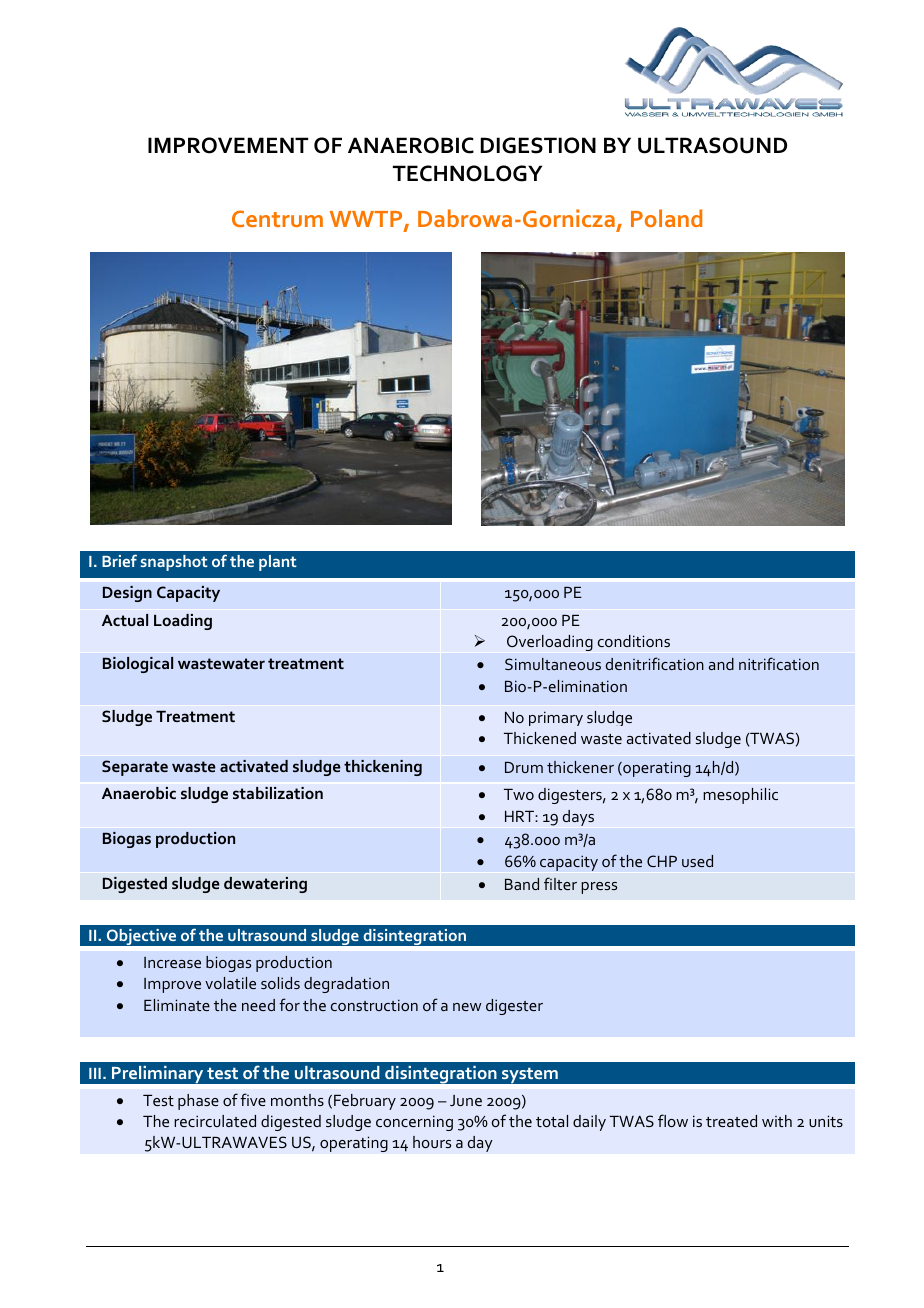 This page has height=1308, width=924. I want to click on Separate, so click(135, 768).
